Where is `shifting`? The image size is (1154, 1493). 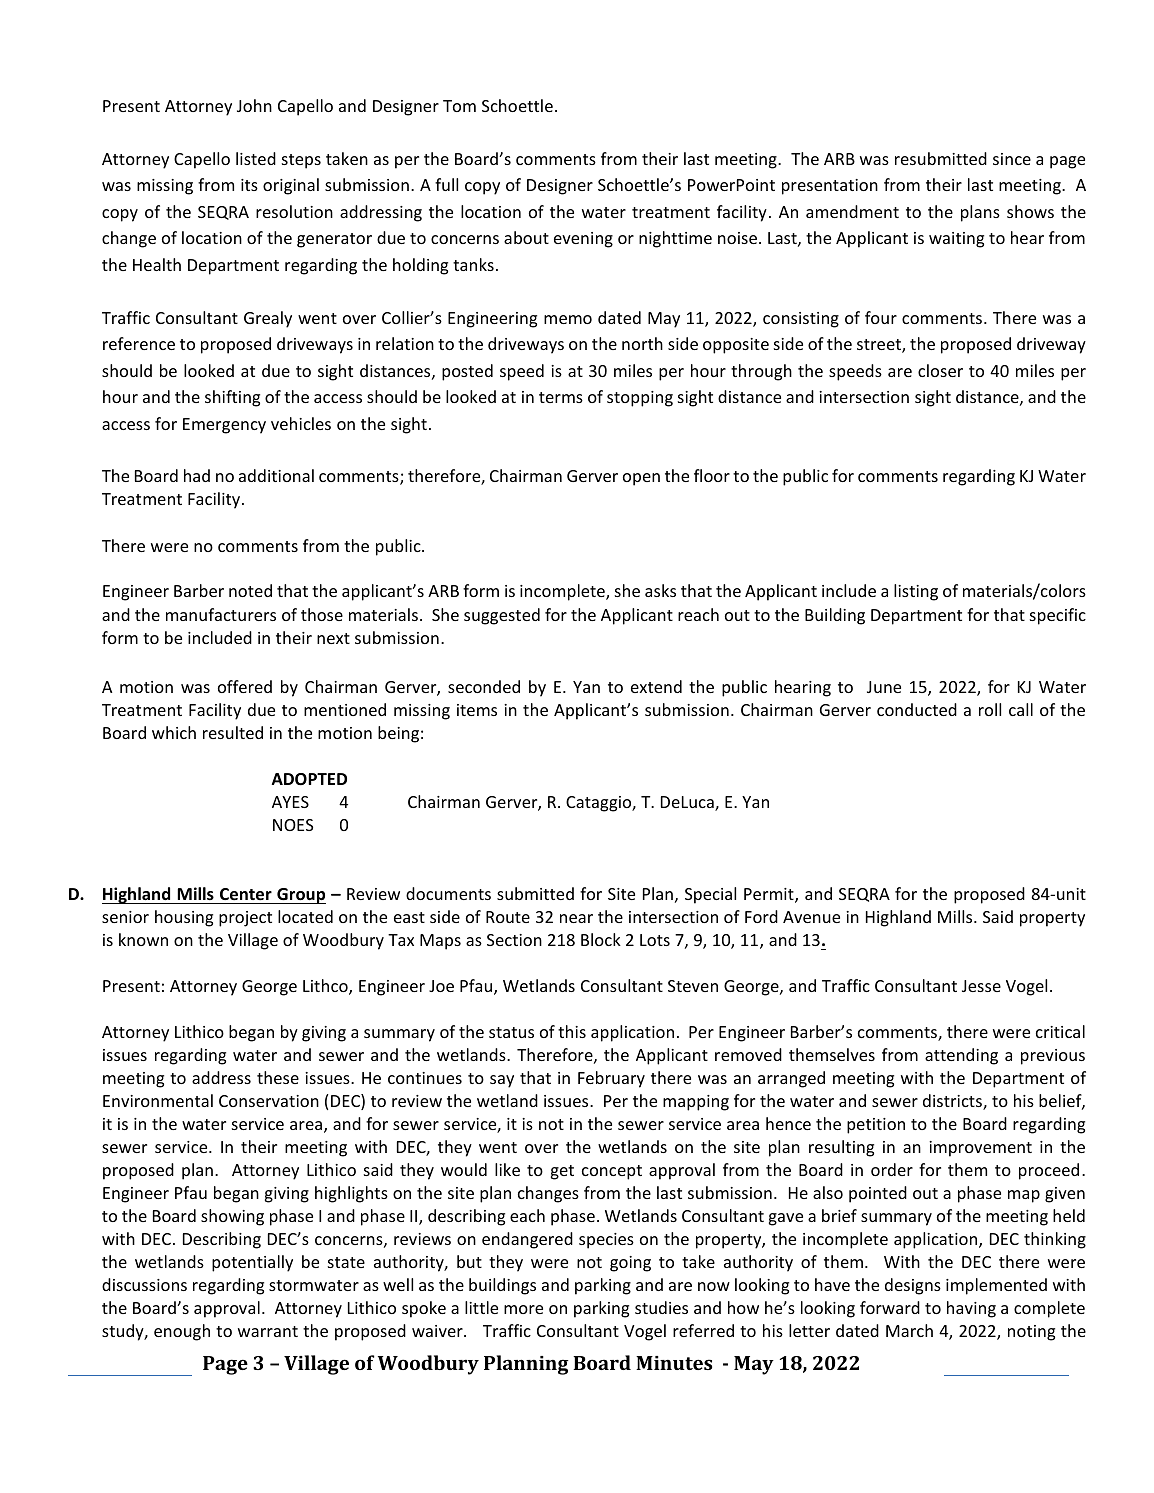 shifting is located at coordinates (232, 398).
